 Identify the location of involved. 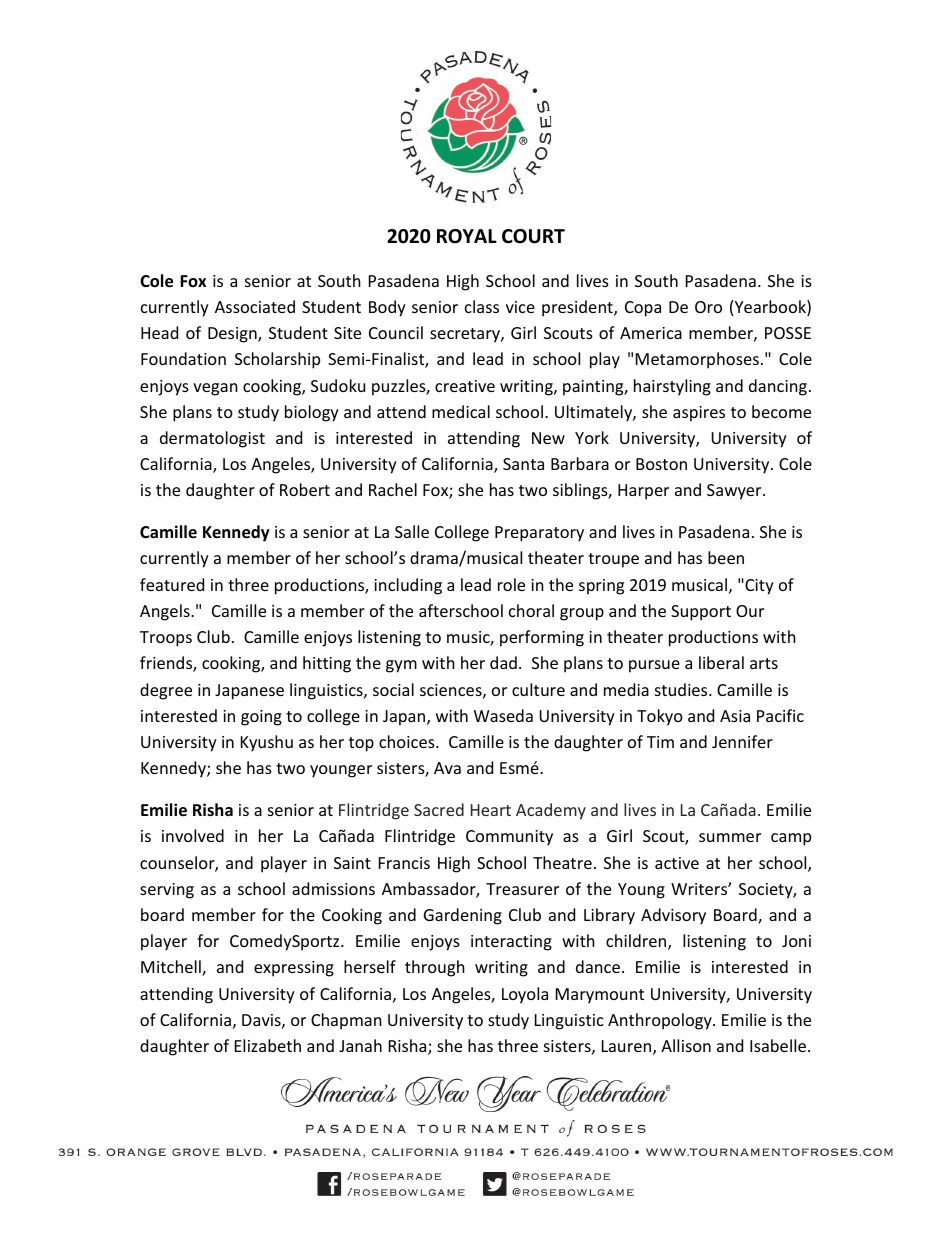
(193, 835).
